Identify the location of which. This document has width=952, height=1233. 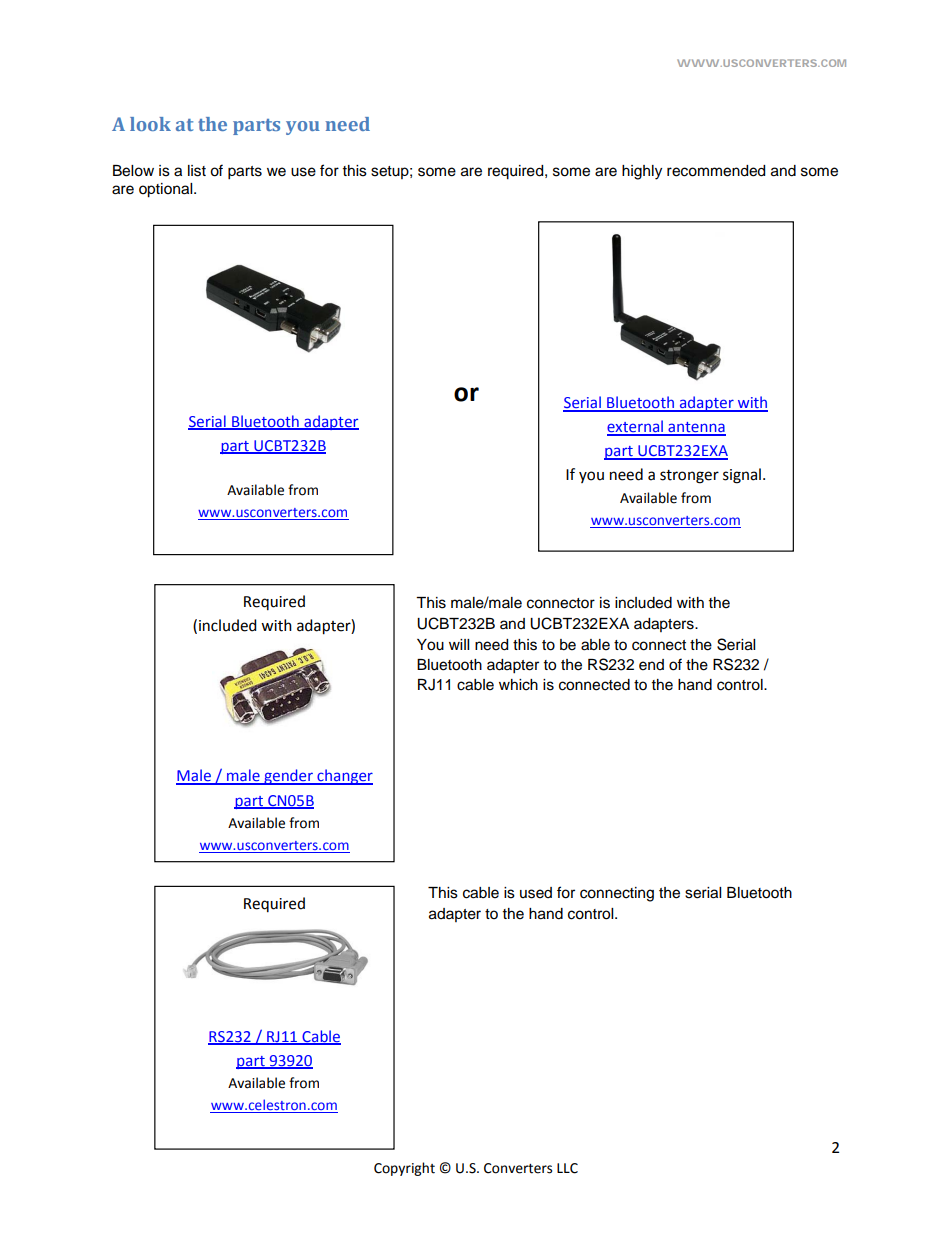
(518, 685).
